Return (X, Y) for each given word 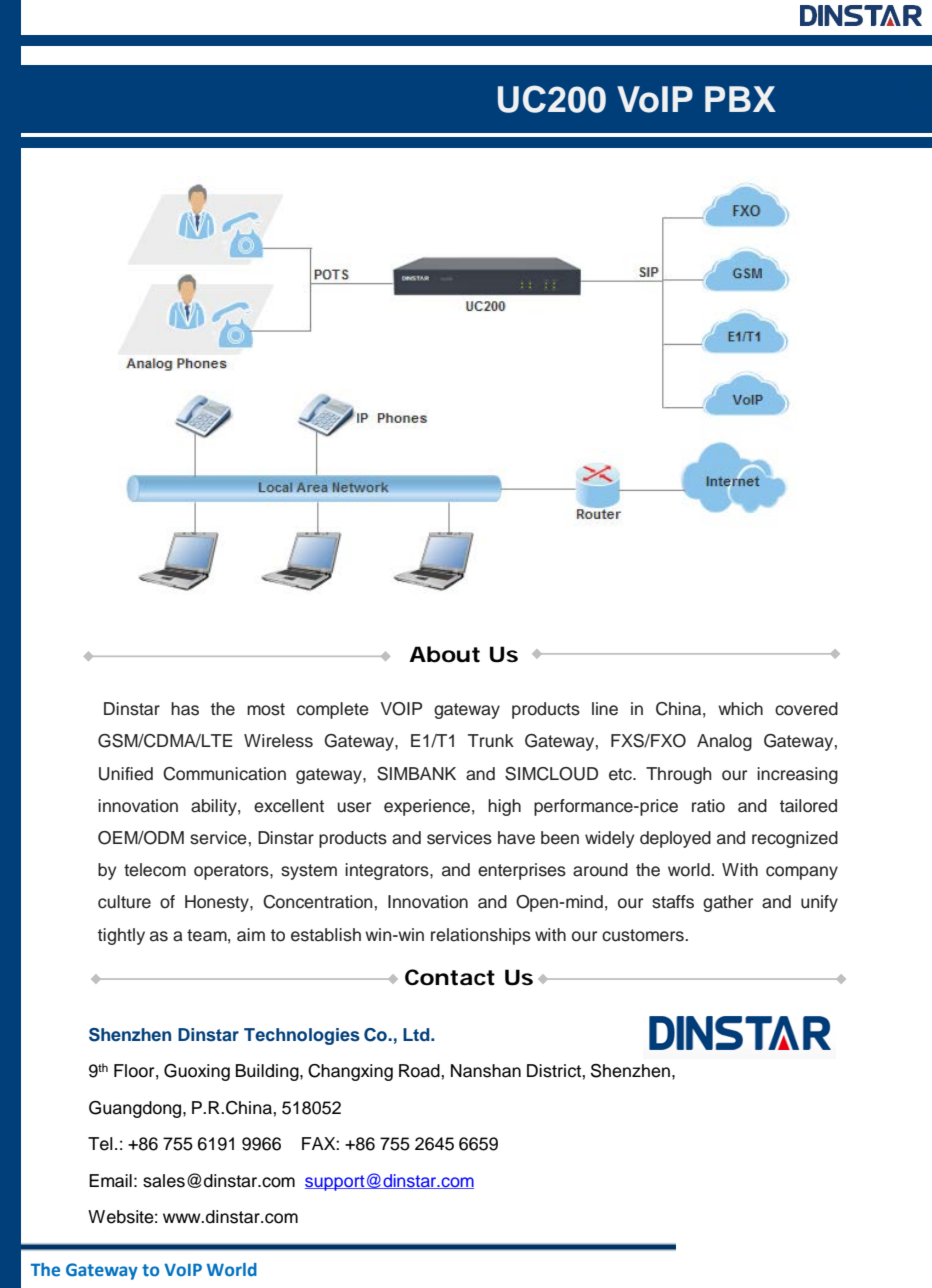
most (266, 709)
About (444, 654)
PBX (740, 99)
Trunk (491, 741)
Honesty (218, 903)
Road (420, 1071)
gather (728, 903)
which (740, 709)
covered (806, 709)
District (555, 1071)
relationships (481, 936)
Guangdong (136, 1109)
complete (333, 710)
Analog (724, 742)
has (185, 709)
